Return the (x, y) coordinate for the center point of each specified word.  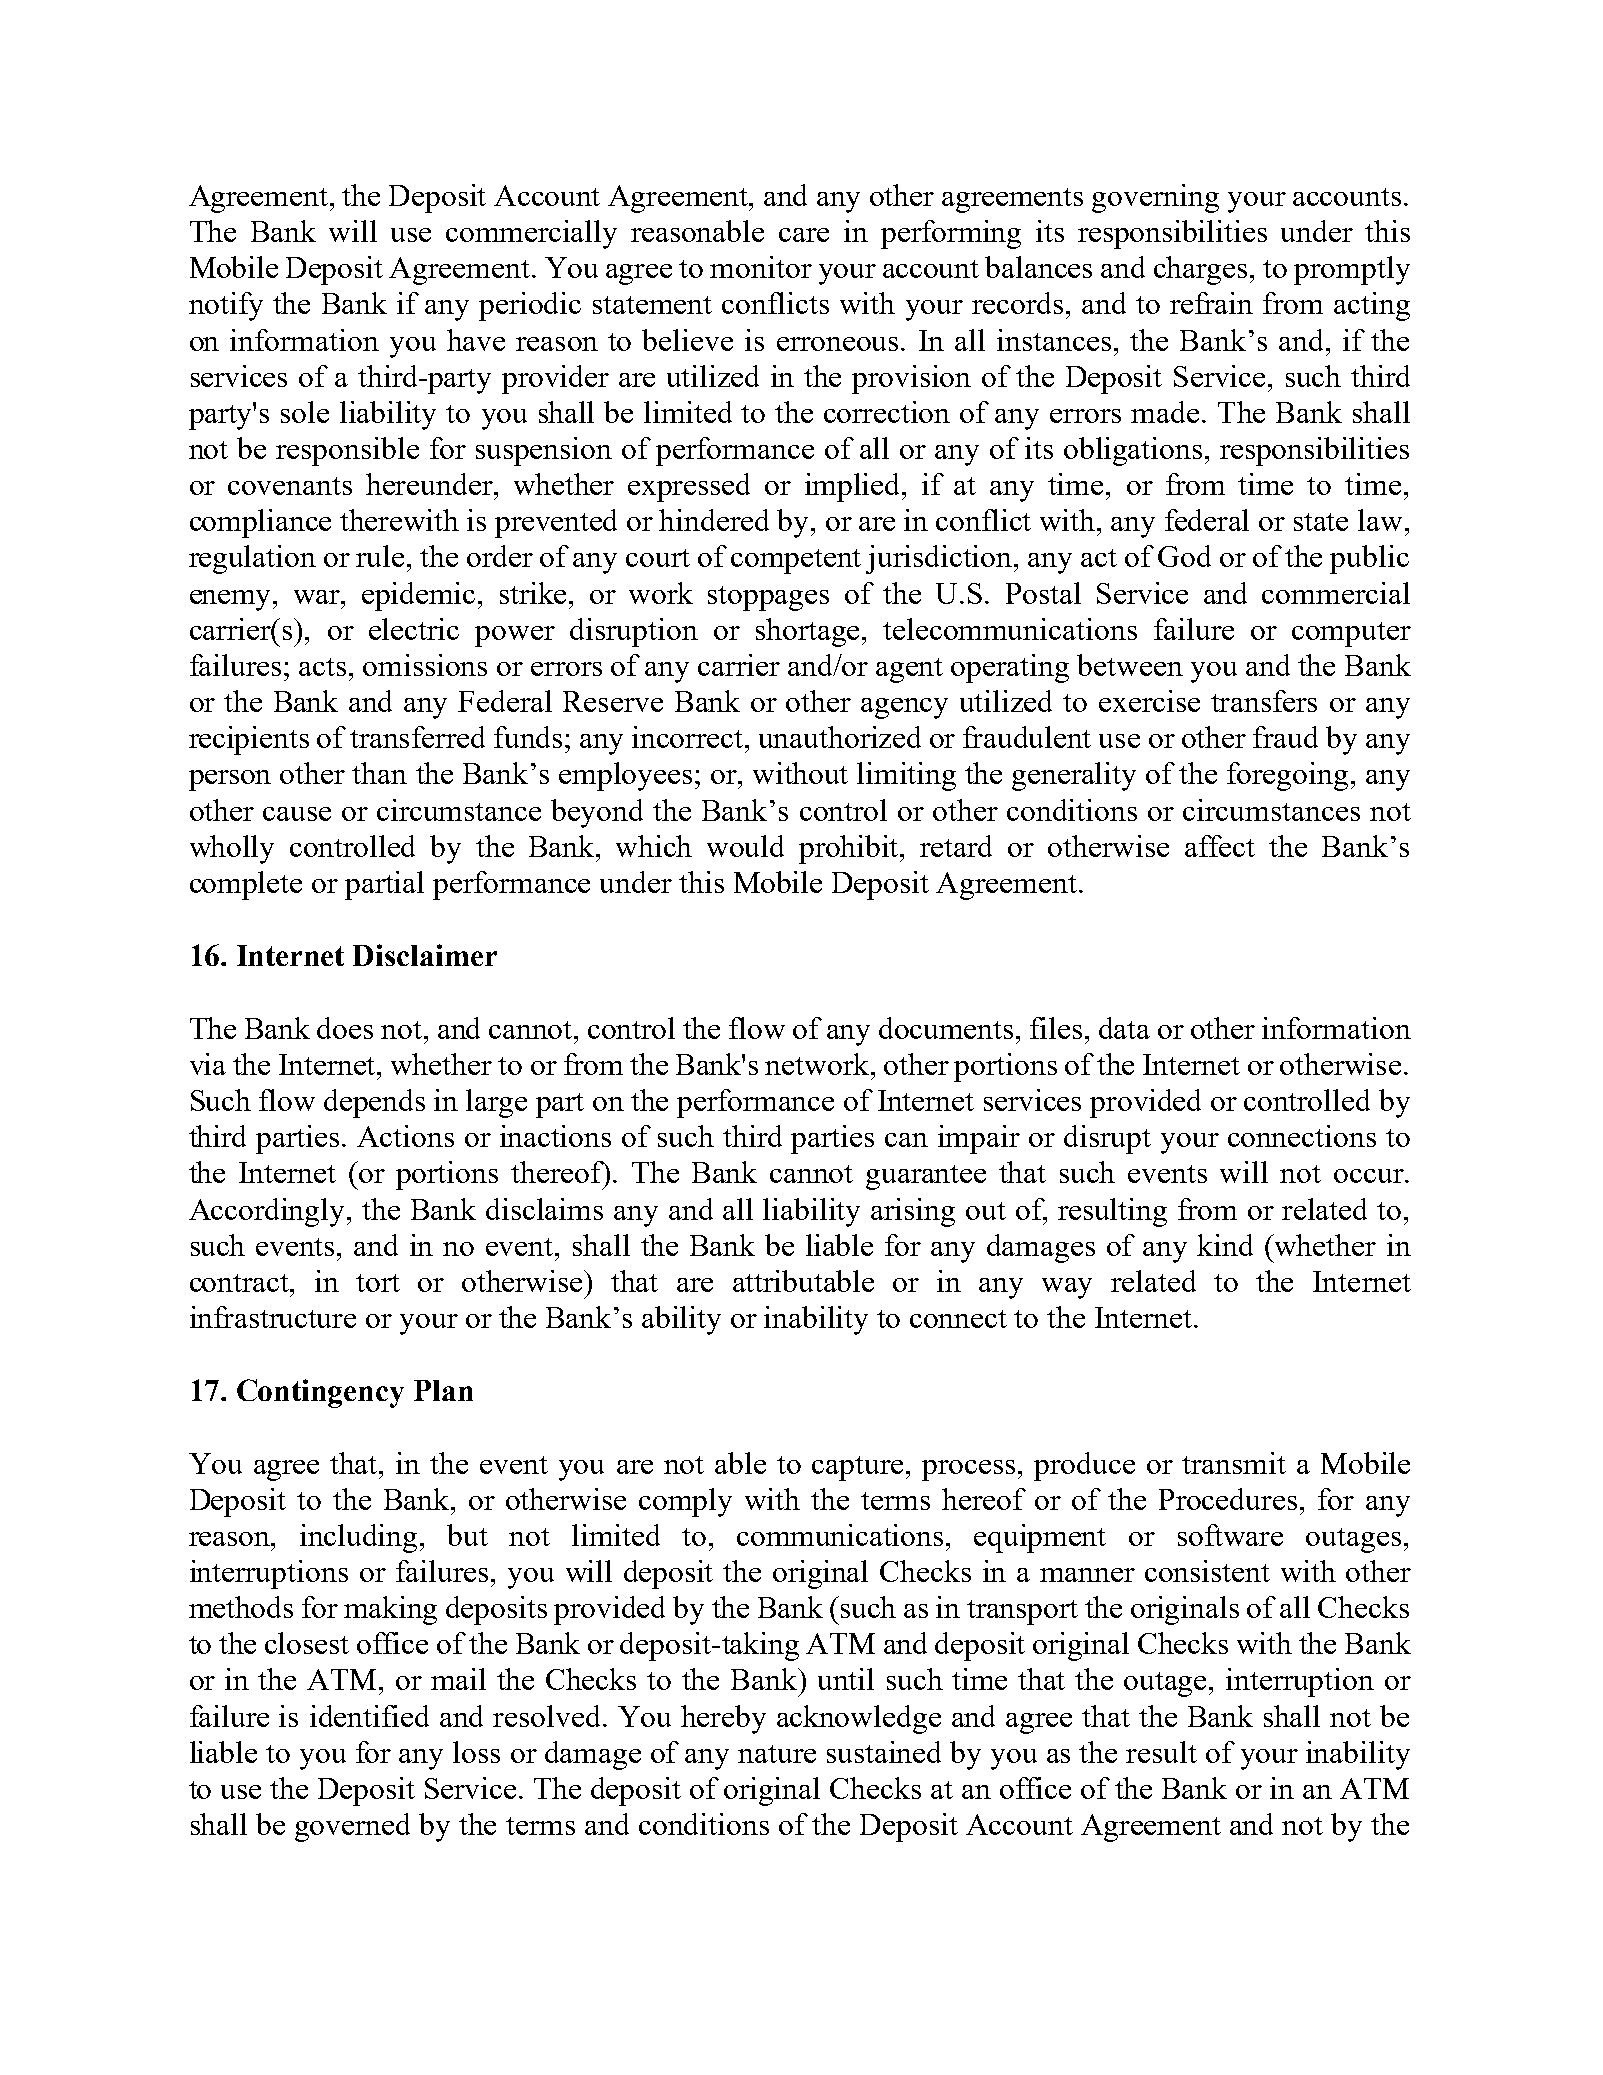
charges (1202, 270)
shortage (809, 632)
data (1124, 1028)
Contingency (320, 1393)
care (804, 235)
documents (946, 1028)
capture (857, 1468)
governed (352, 1827)
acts (322, 667)
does (345, 1028)
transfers (1264, 701)
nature (777, 1754)
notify (226, 306)
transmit (1234, 1463)
